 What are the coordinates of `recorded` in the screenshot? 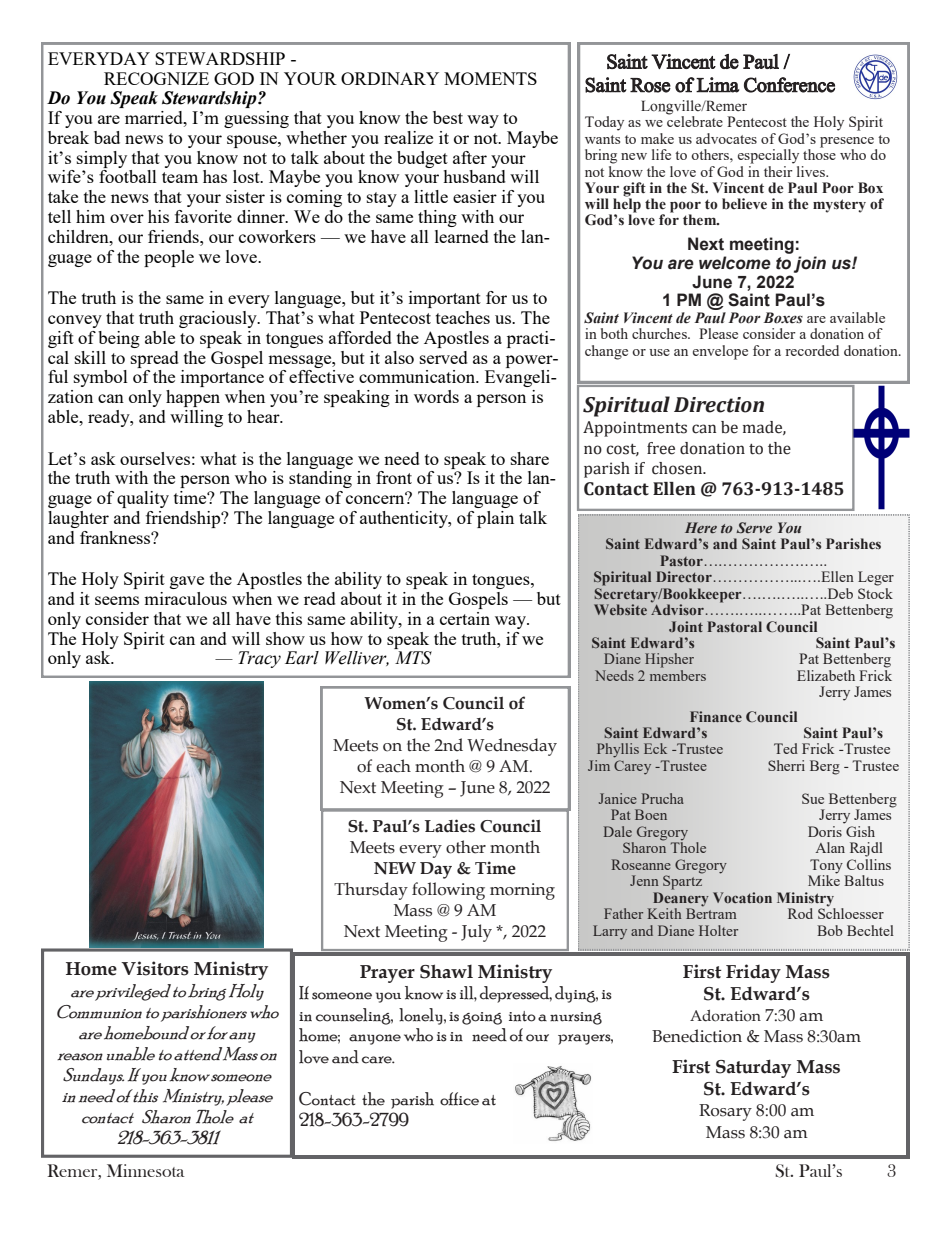 It's located at (812, 350).
